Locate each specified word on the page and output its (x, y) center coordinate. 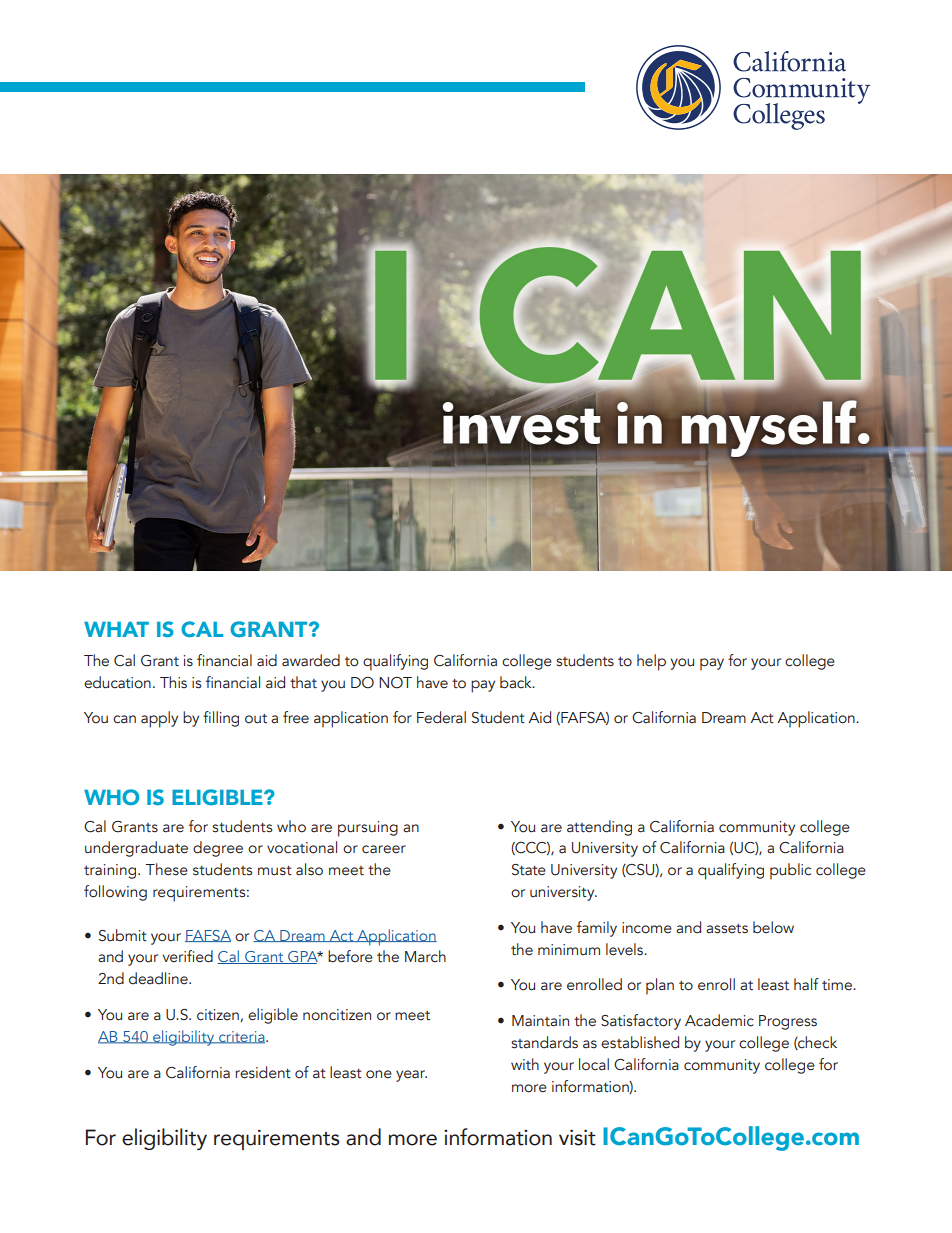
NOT (395, 683)
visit (577, 1137)
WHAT (116, 629)
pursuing (368, 829)
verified (187, 956)
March (425, 956)
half (806, 984)
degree (218, 849)
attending (599, 828)
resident (263, 1072)
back (517, 682)
